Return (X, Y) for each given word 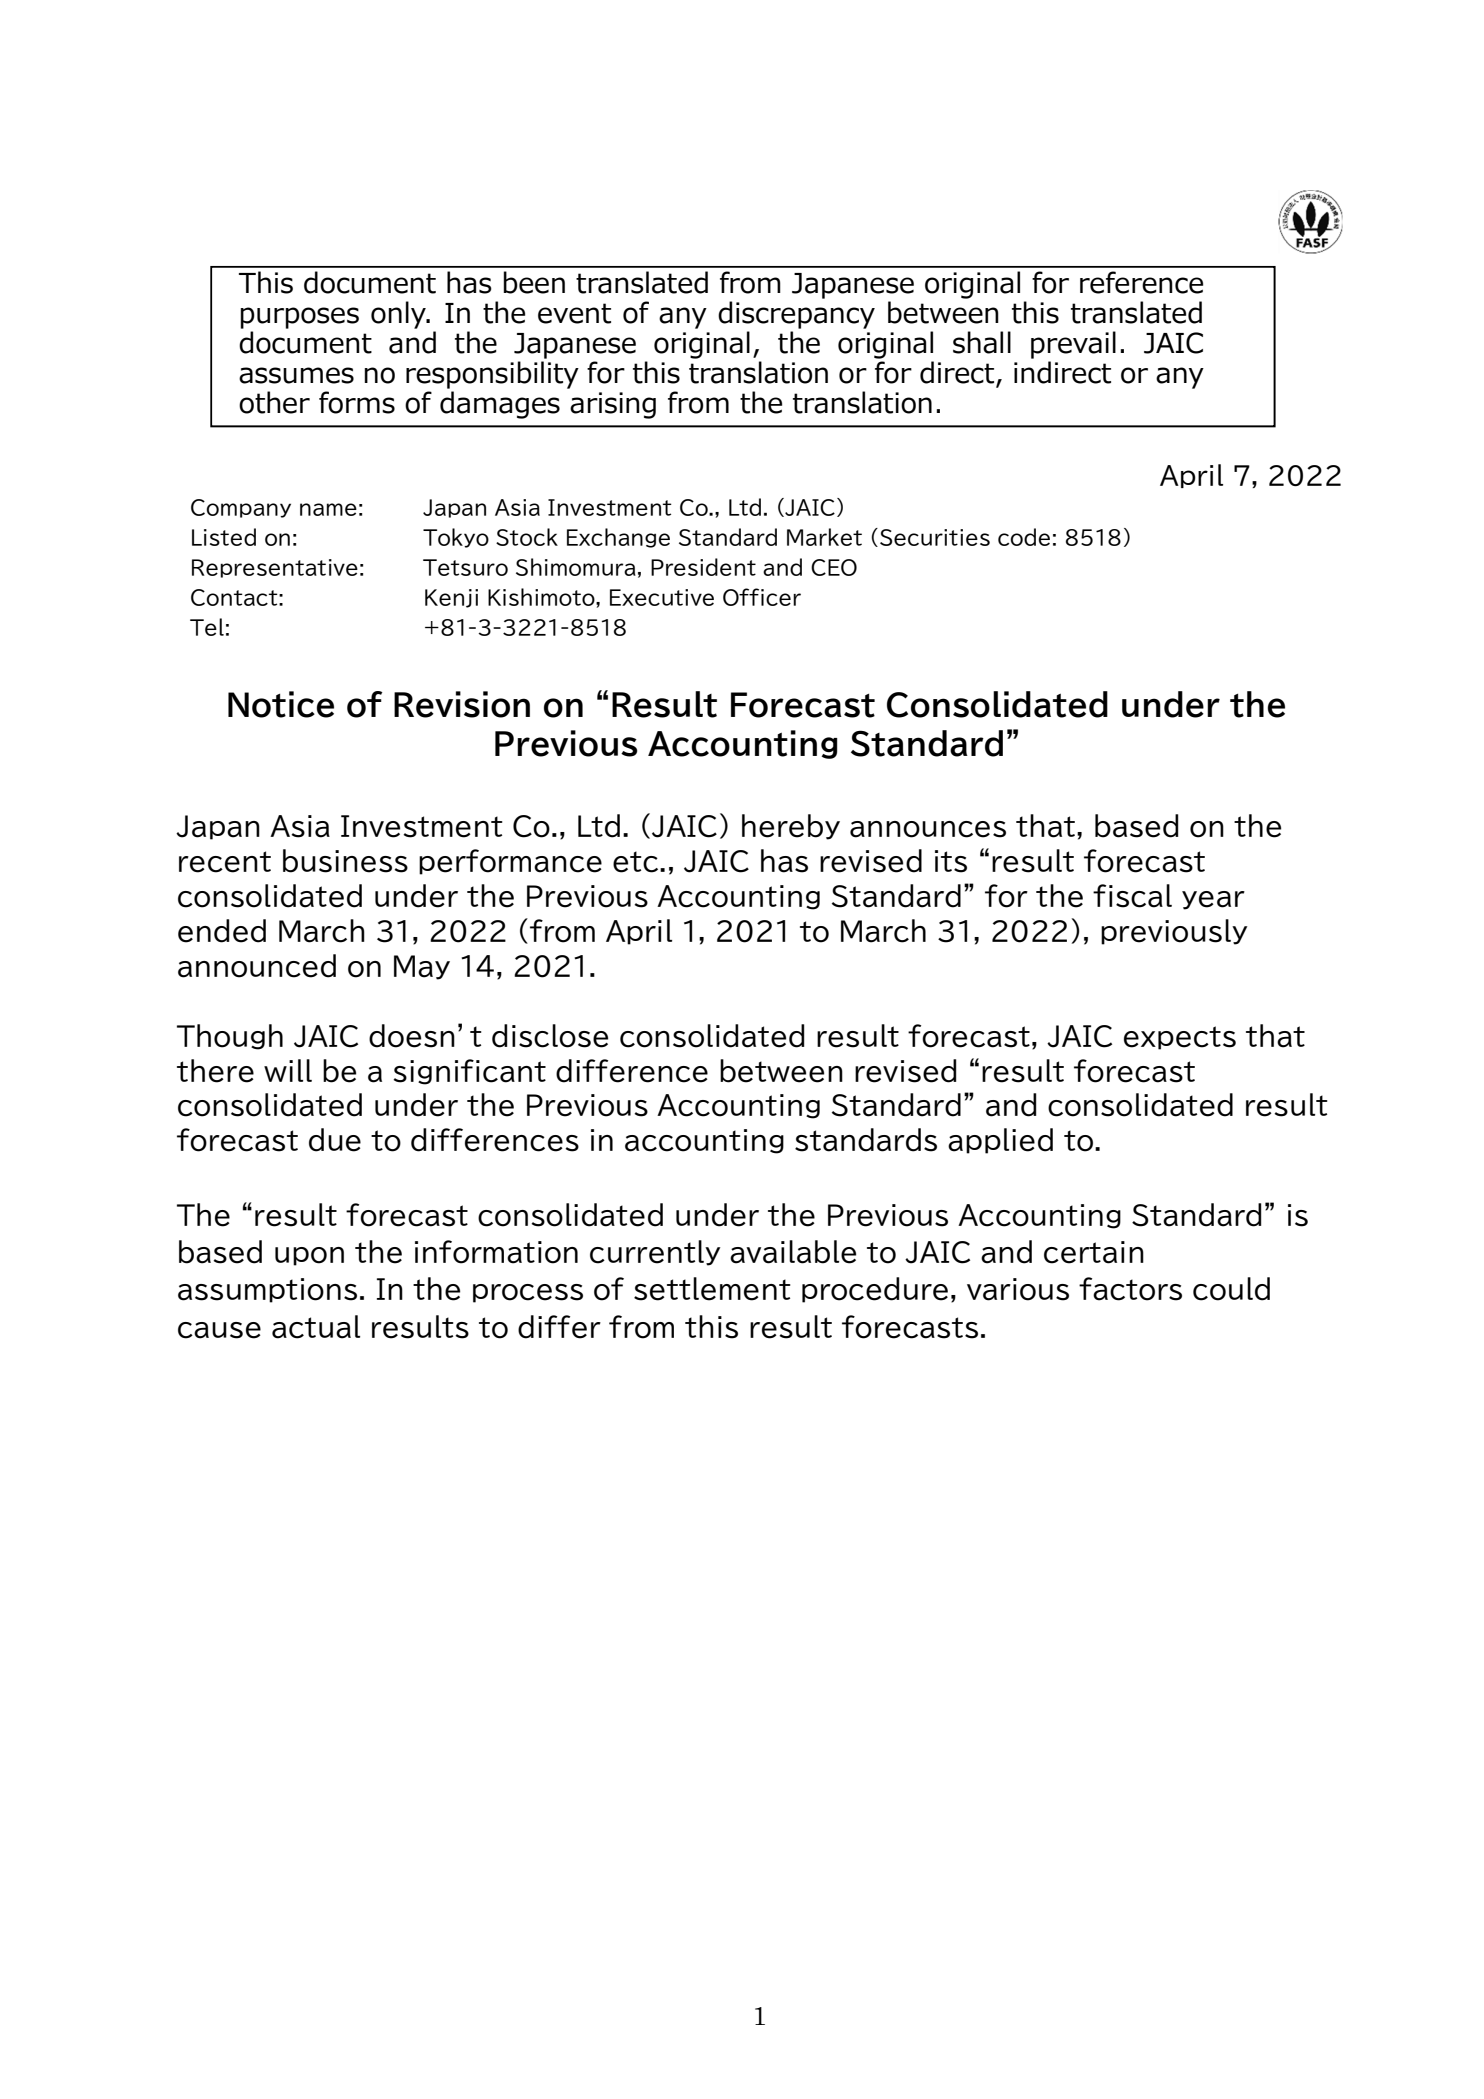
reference (1141, 282)
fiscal (1132, 896)
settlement (712, 1289)
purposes (299, 318)
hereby (791, 827)
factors (1130, 1289)
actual (316, 1327)
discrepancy (796, 315)
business (345, 861)
